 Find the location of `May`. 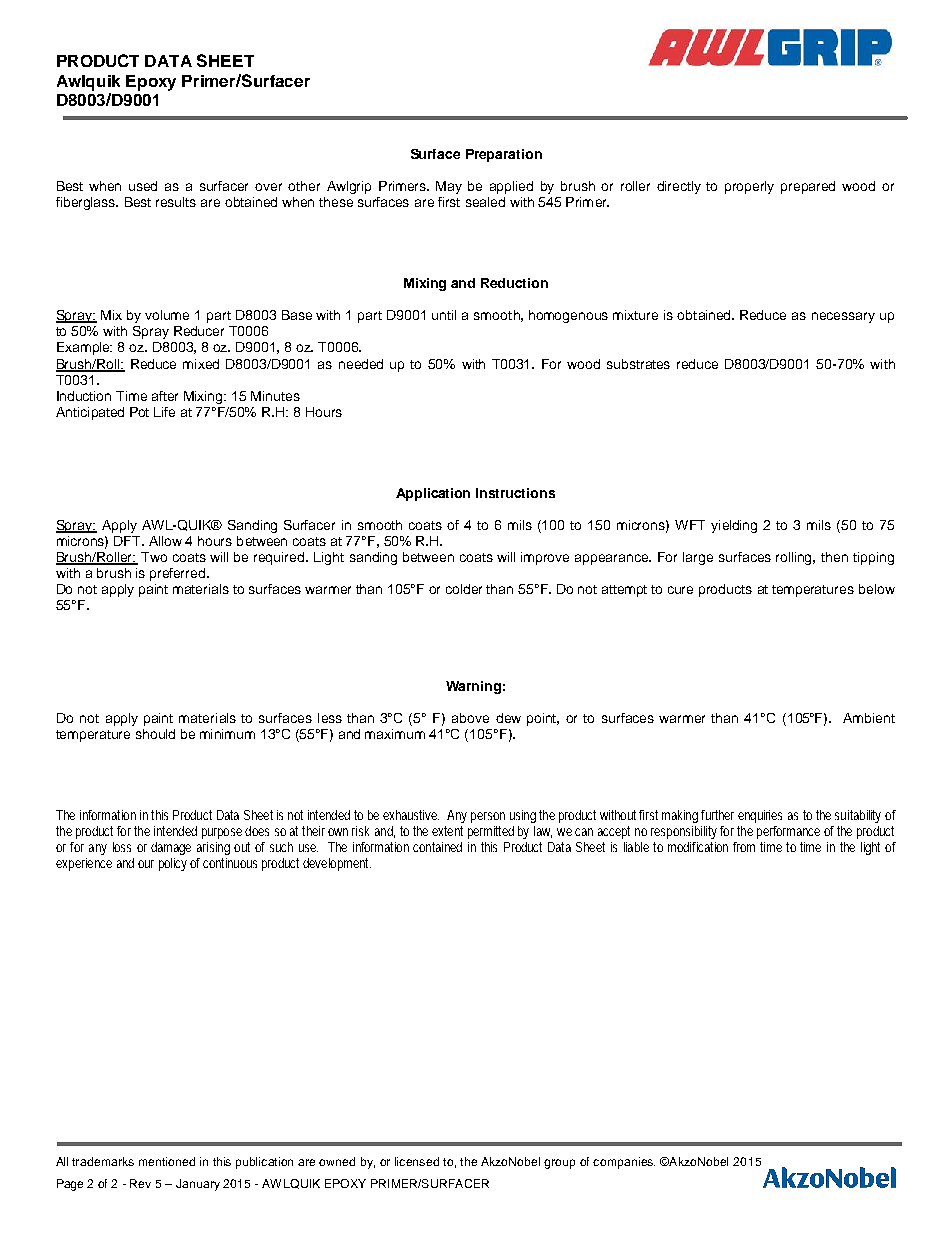

May is located at coordinates (449, 187).
